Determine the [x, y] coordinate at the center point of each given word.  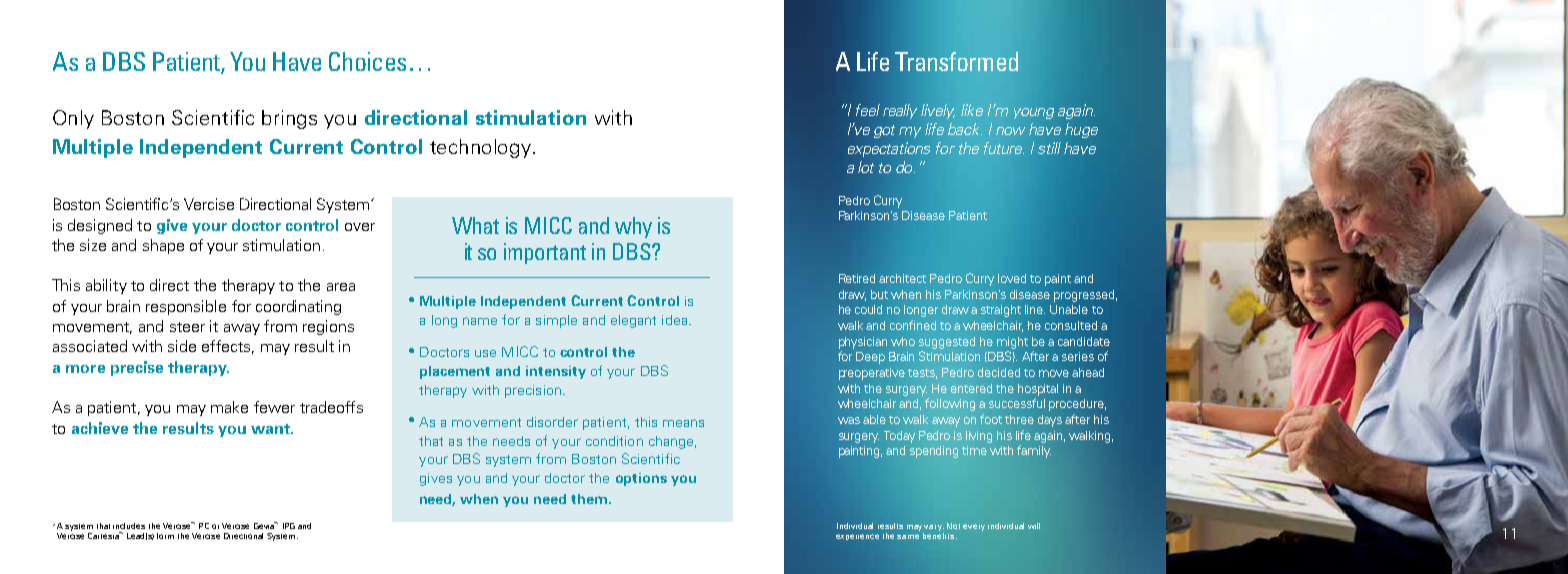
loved [1012, 278]
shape [163, 246]
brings [289, 119]
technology [482, 148]
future [1004, 148]
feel [868, 110]
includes [129, 526]
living [979, 437]
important [545, 253]
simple [556, 321]
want [271, 429]
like [972, 110]
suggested [947, 343]
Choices [367, 61]
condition [614, 441]
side [182, 346]
